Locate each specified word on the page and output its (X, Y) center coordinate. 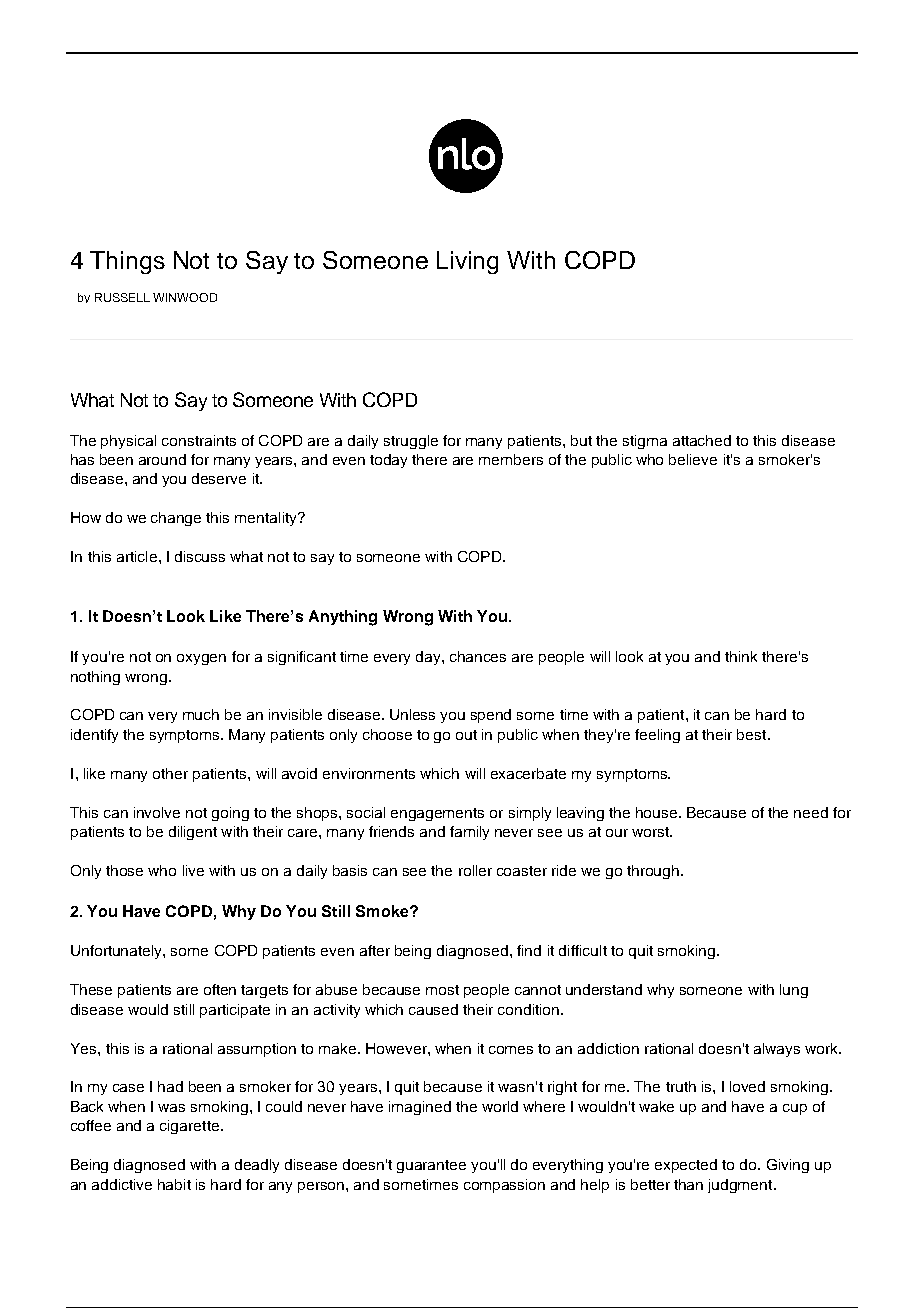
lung (794, 991)
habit (174, 1184)
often (220, 989)
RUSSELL (122, 297)
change (176, 519)
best (753, 734)
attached (702, 440)
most (442, 990)
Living (467, 262)
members (511, 459)
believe (693, 459)
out (466, 735)
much (201, 714)
